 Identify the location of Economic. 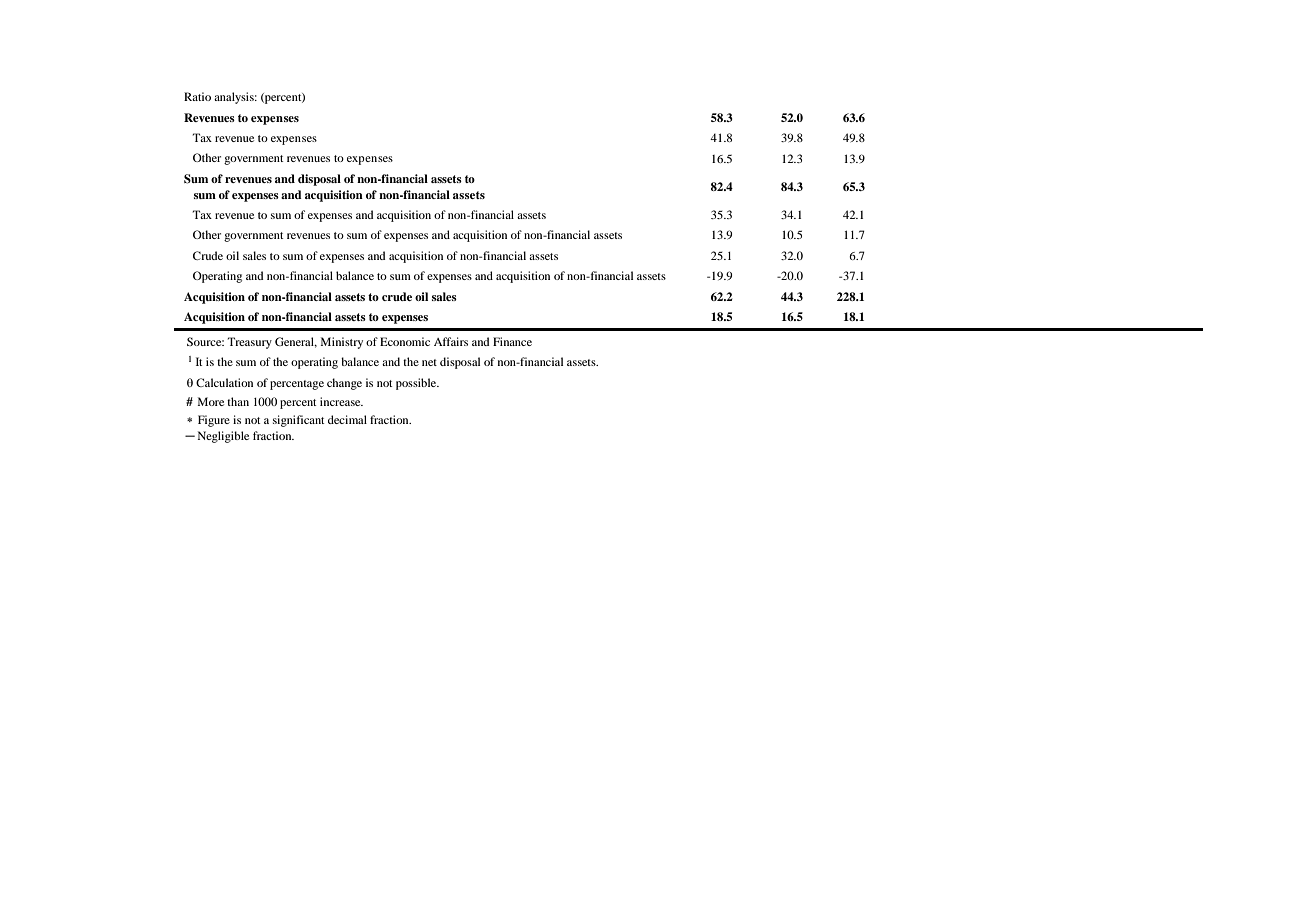
(405, 341).
